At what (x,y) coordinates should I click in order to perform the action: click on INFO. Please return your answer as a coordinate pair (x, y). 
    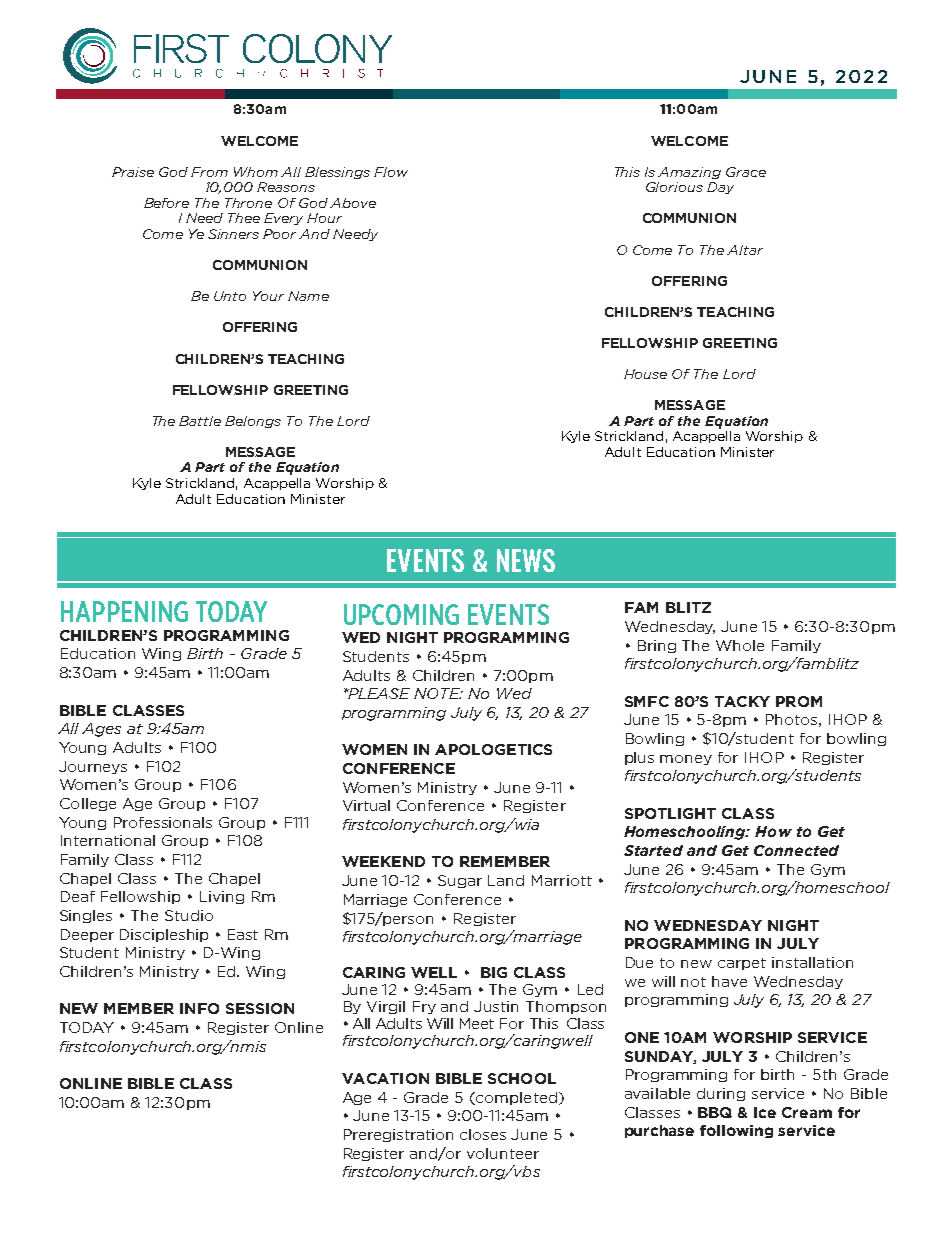
    Looking at the image, I should click on (199, 1008).
